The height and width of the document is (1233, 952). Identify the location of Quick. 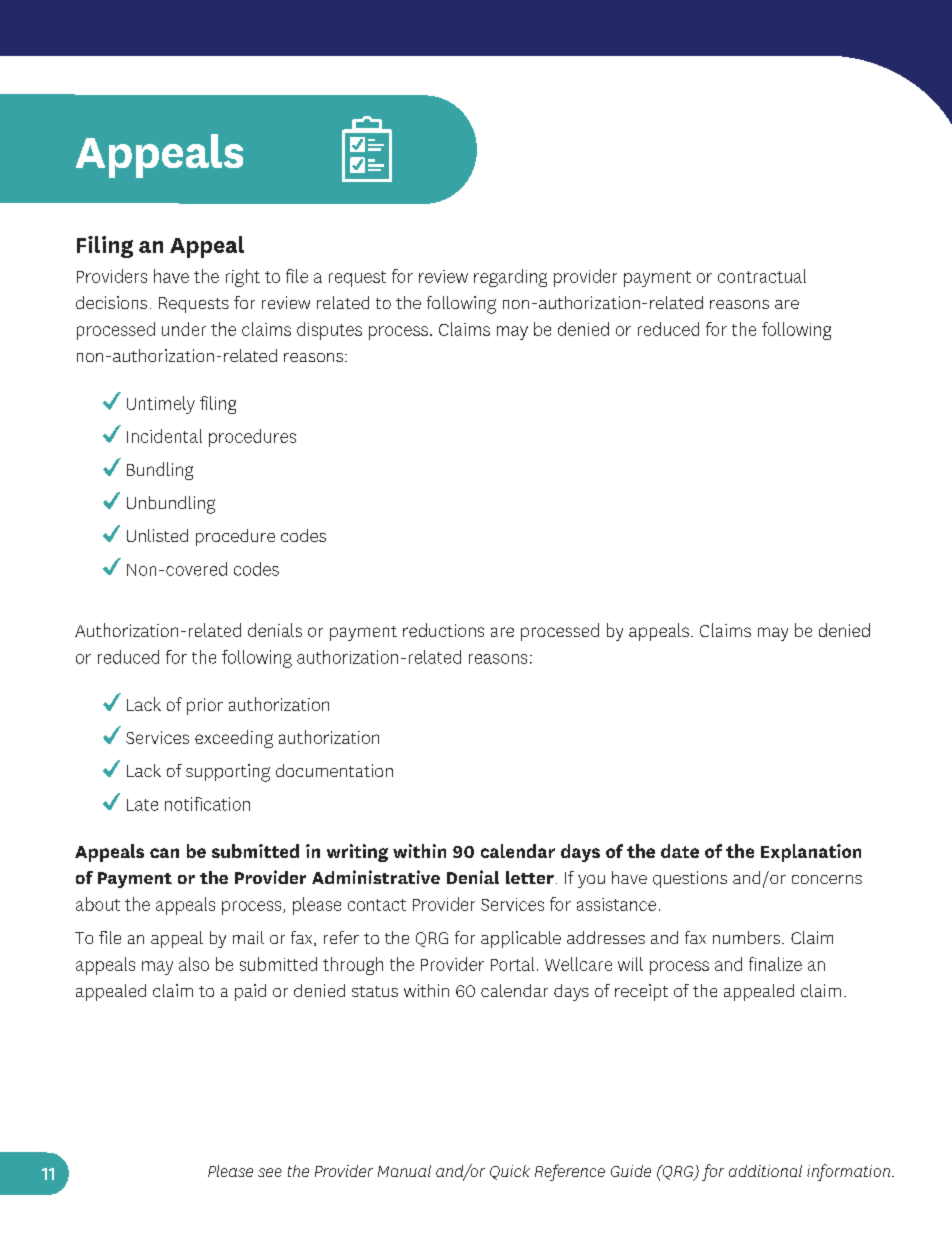
(510, 1172).
